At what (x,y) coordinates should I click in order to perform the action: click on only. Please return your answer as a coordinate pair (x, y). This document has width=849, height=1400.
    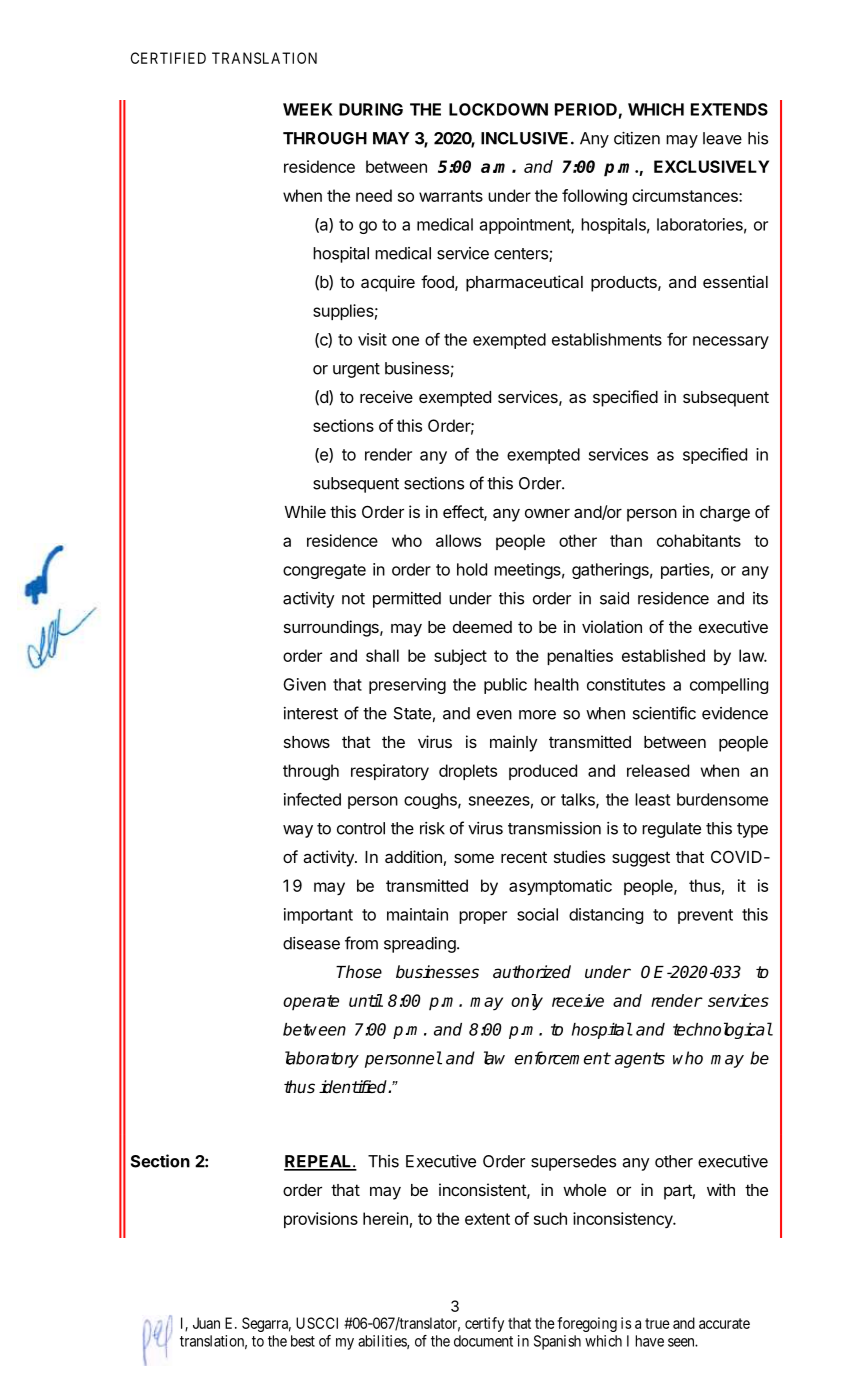
    Looking at the image, I should click on (527, 1002).
